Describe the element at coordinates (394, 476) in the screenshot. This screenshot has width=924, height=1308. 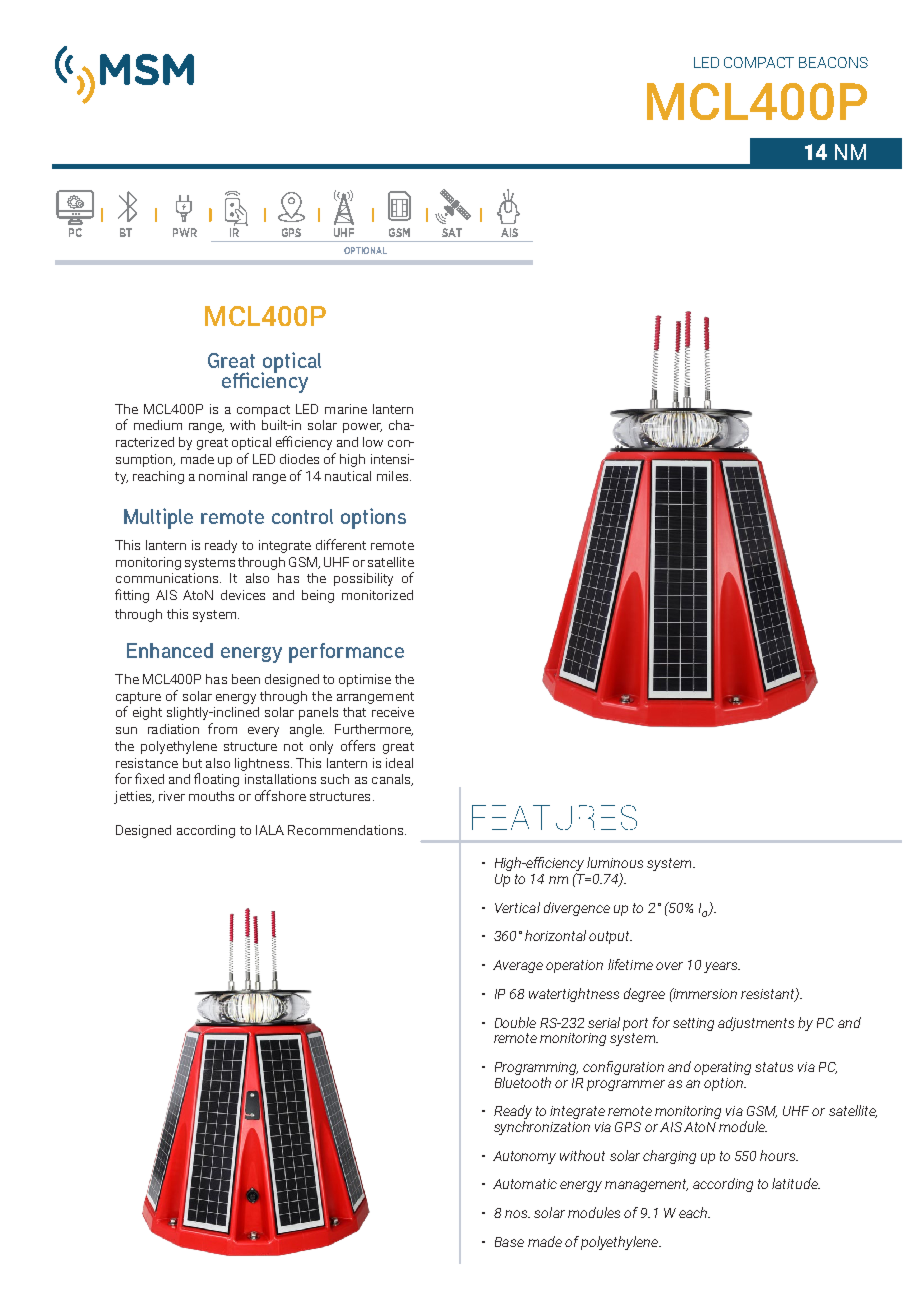
I see `miles` at that location.
